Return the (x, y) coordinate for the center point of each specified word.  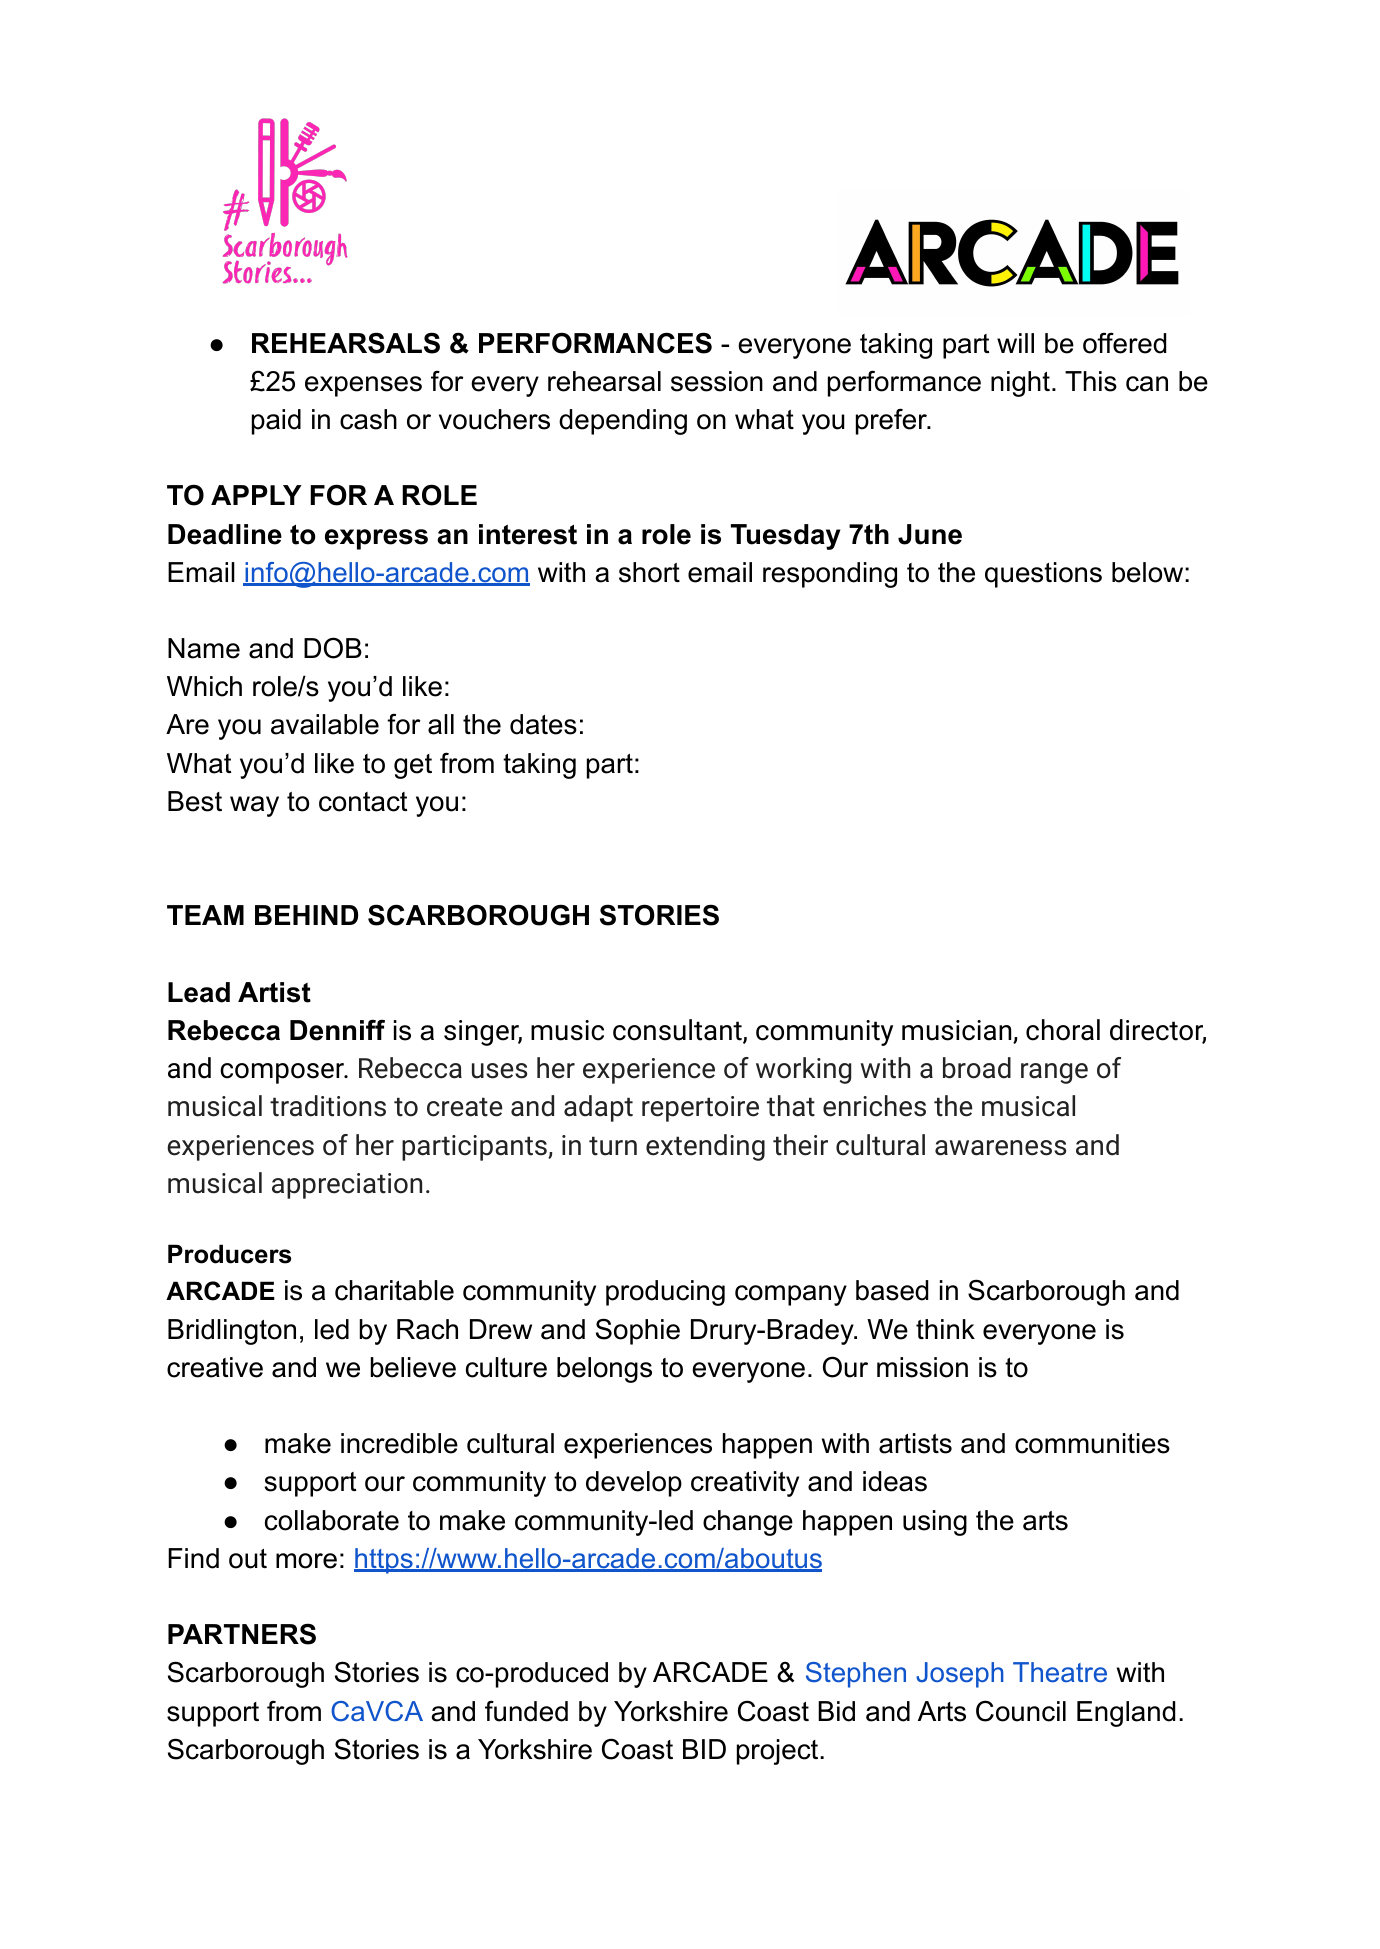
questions (1043, 575)
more (306, 1561)
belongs (604, 1370)
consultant (678, 1031)
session (717, 381)
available (325, 724)
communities (1092, 1443)
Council (1021, 1711)
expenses (363, 386)
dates (543, 724)
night (1020, 384)
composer (283, 1073)
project (779, 1752)
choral (1063, 1030)
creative (215, 1367)
